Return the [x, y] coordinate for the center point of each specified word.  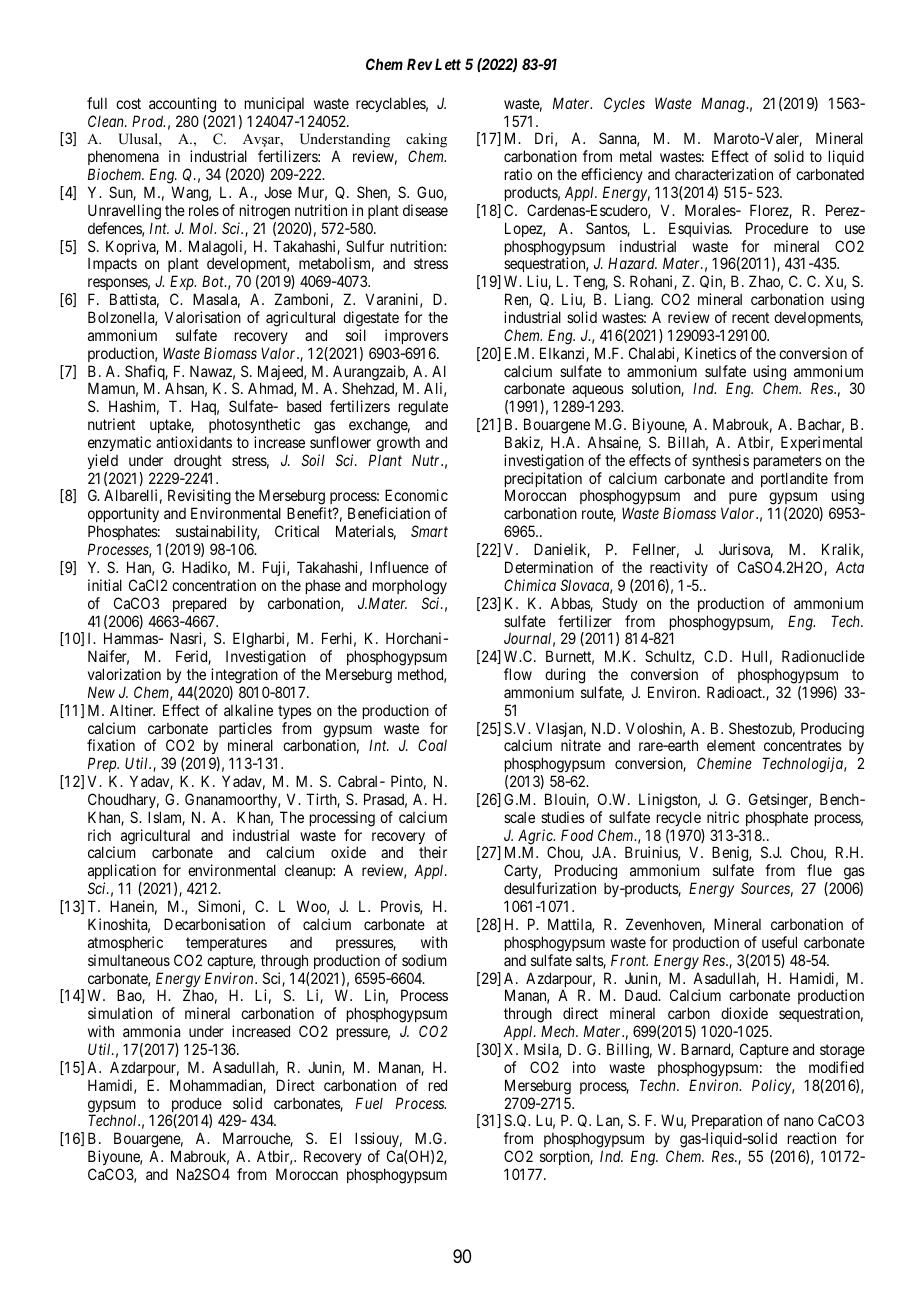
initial [105, 585]
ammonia [151, 1031]
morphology [410, 587]
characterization [724, 174]
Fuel [369, 1103]
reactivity [679, 568]
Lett [446, 64]
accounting [182, 105]
